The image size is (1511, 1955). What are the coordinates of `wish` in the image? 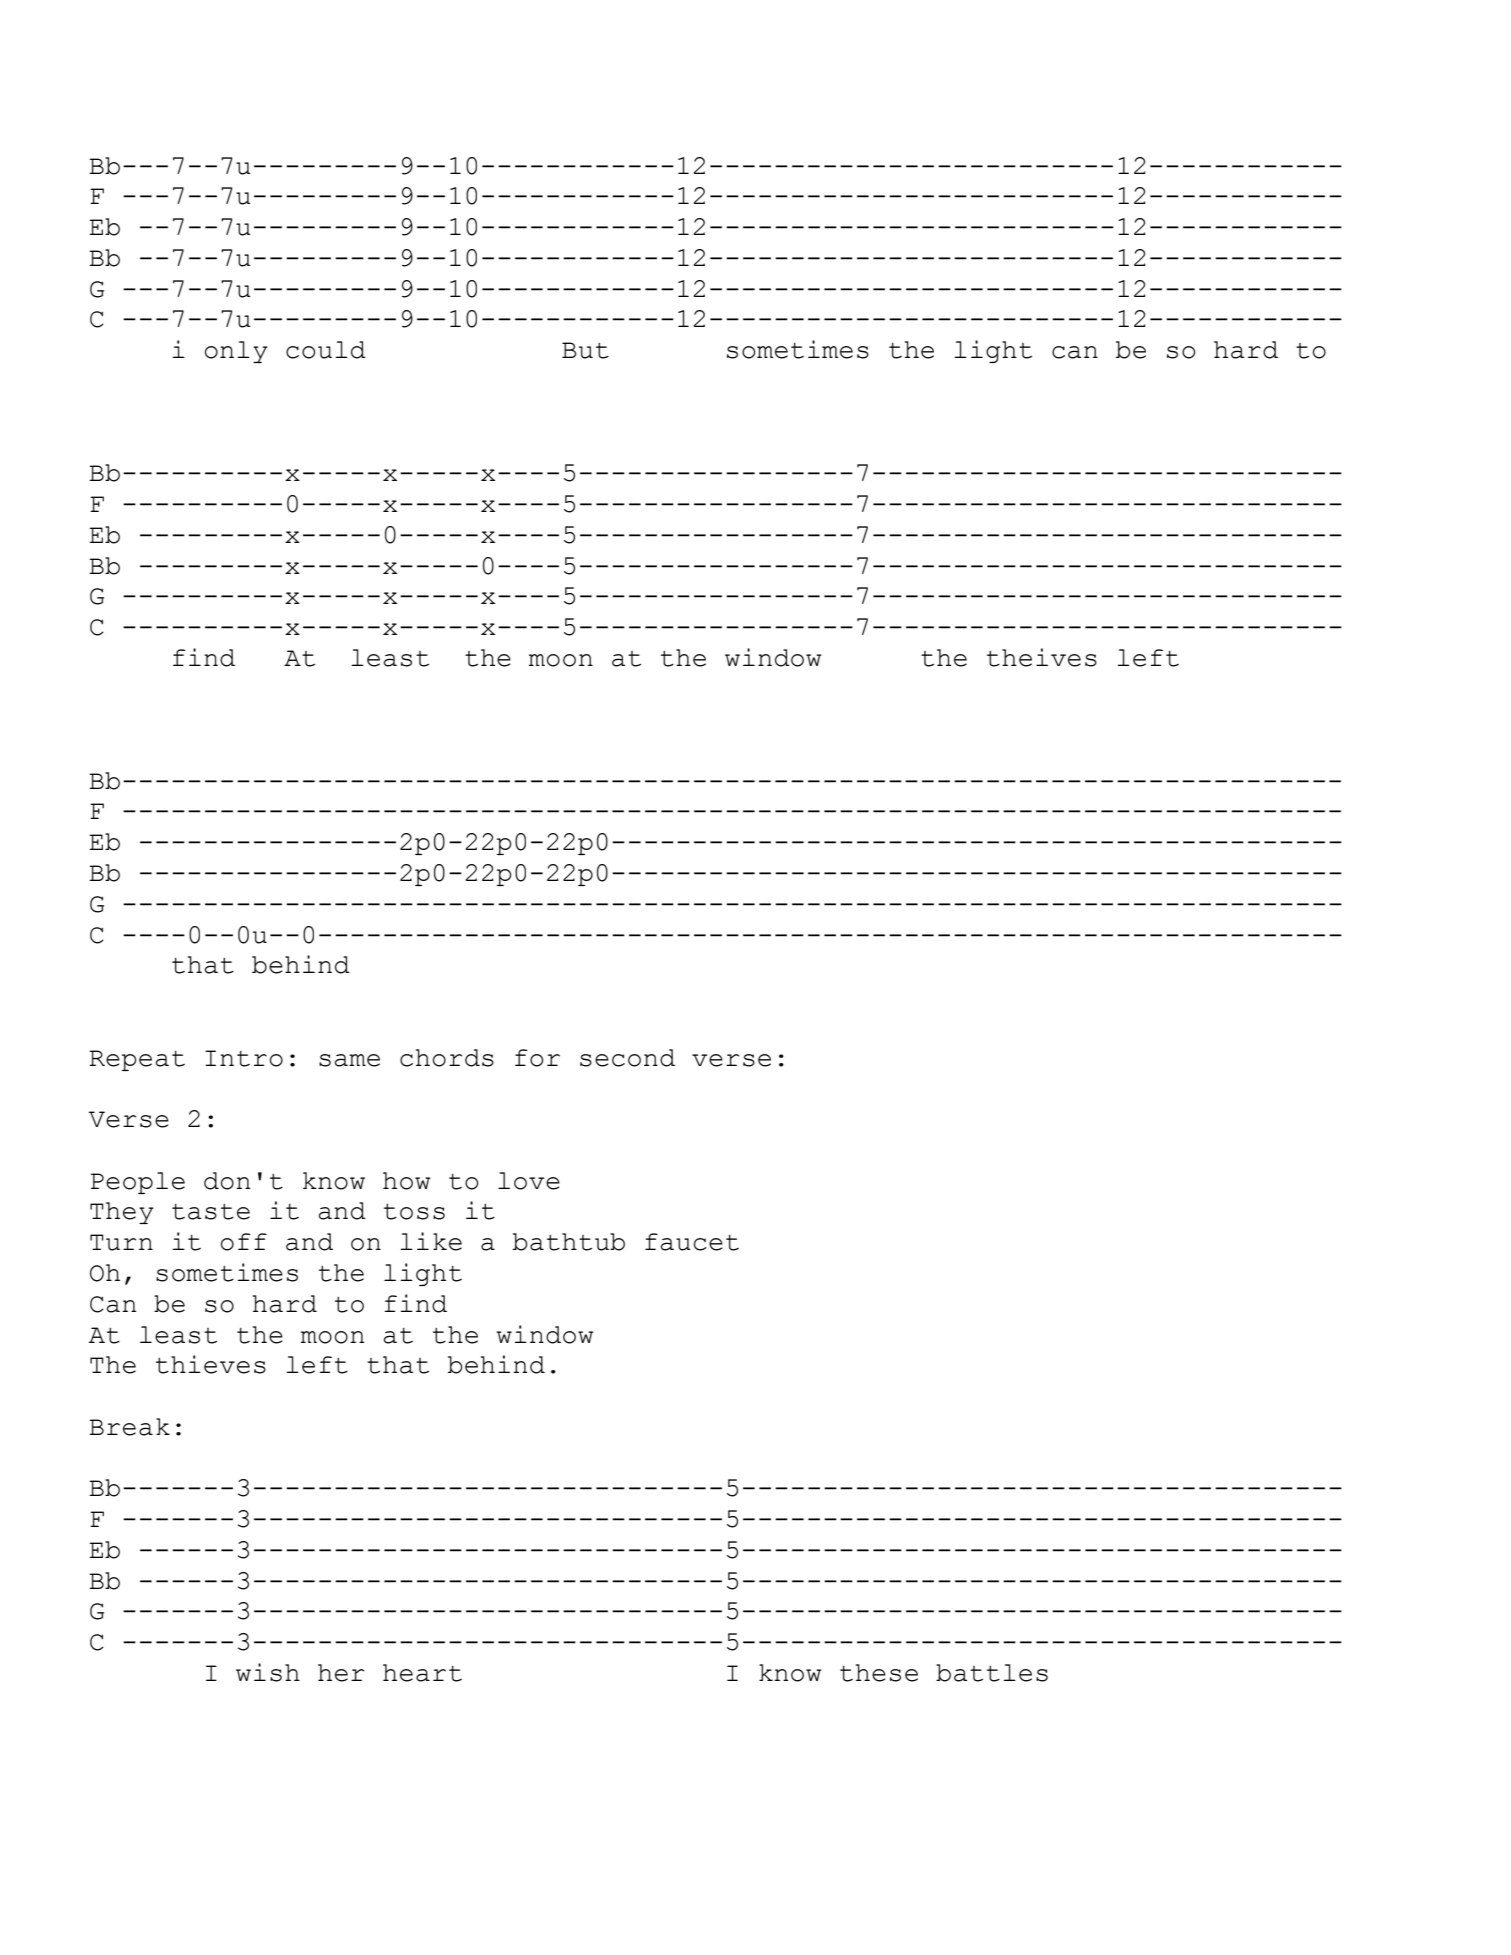 It's located at (268, 1672).
